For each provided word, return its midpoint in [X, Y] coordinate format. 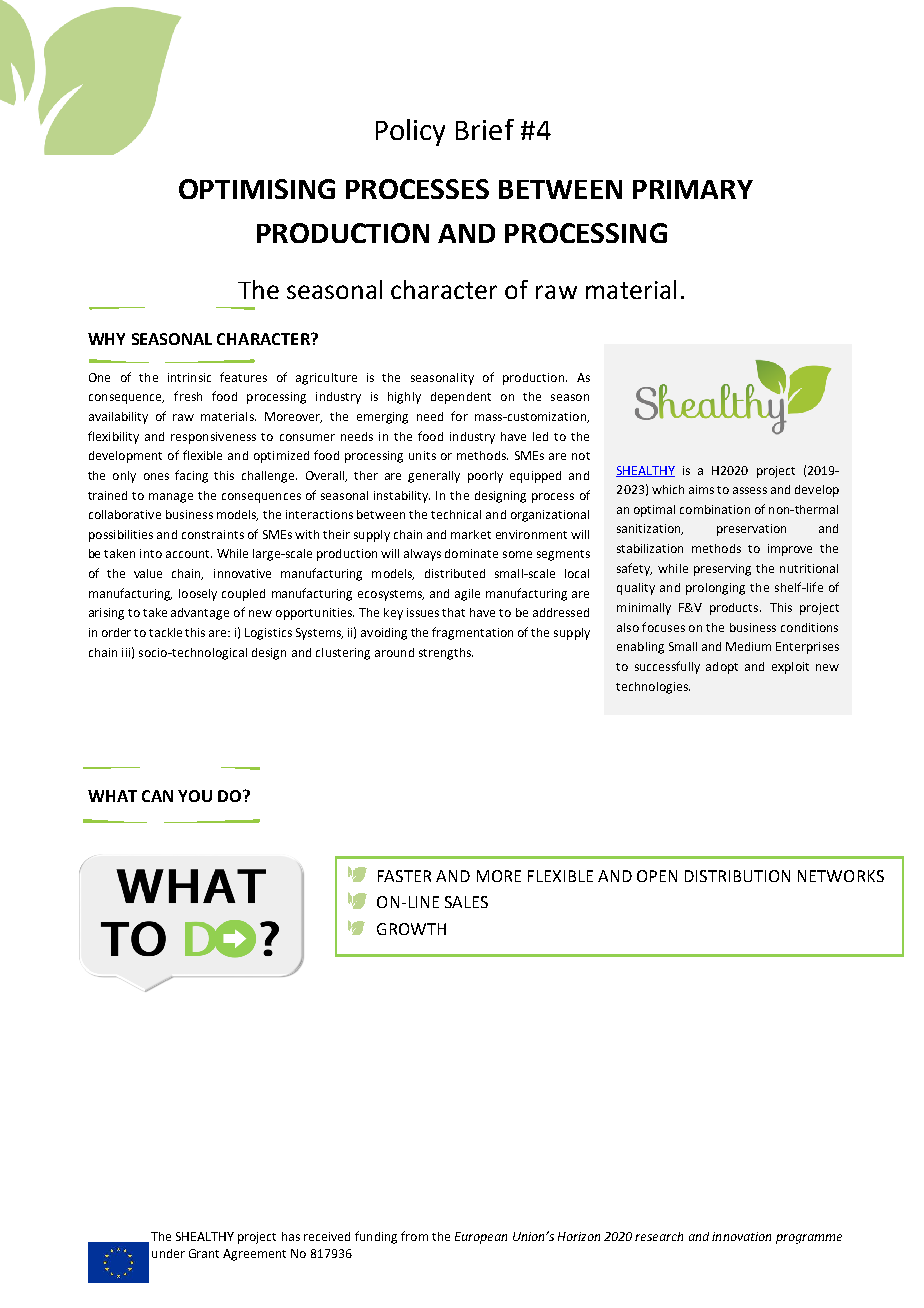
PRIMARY [693, 189]
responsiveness [213, 438]
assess [750, 490]
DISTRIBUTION [737, 876]
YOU [195, 796]
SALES [466, 902]
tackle [165, 632]
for [459, 416]
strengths [446, 654]
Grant [204, 1253]
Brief [485, 129]
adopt [722, 668]
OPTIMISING [257, 189]
